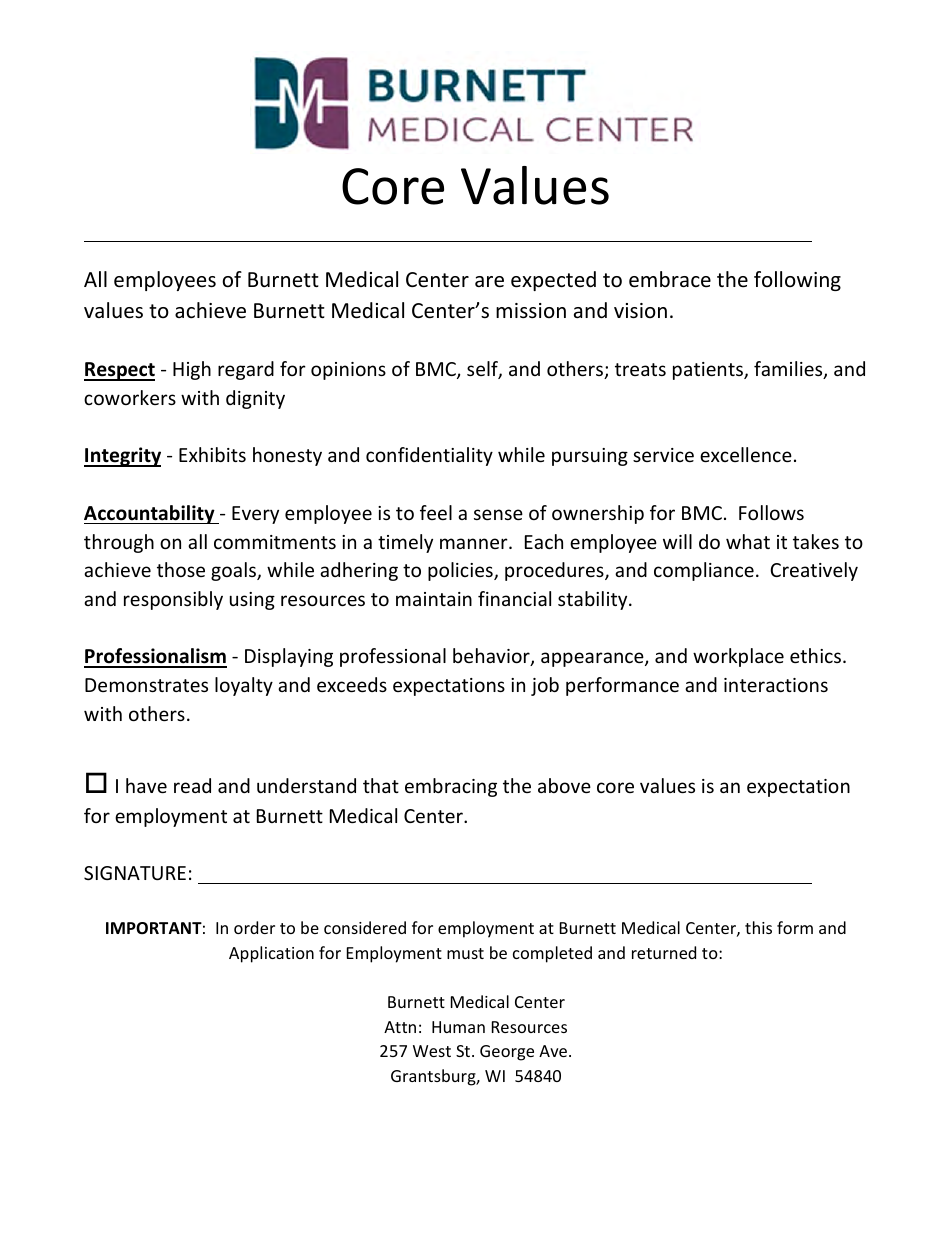 This document has height=1233, width=952. What do you see at coordinates (746, 454) in the document?
I see `excellence` at bounding box center [746, 454].
